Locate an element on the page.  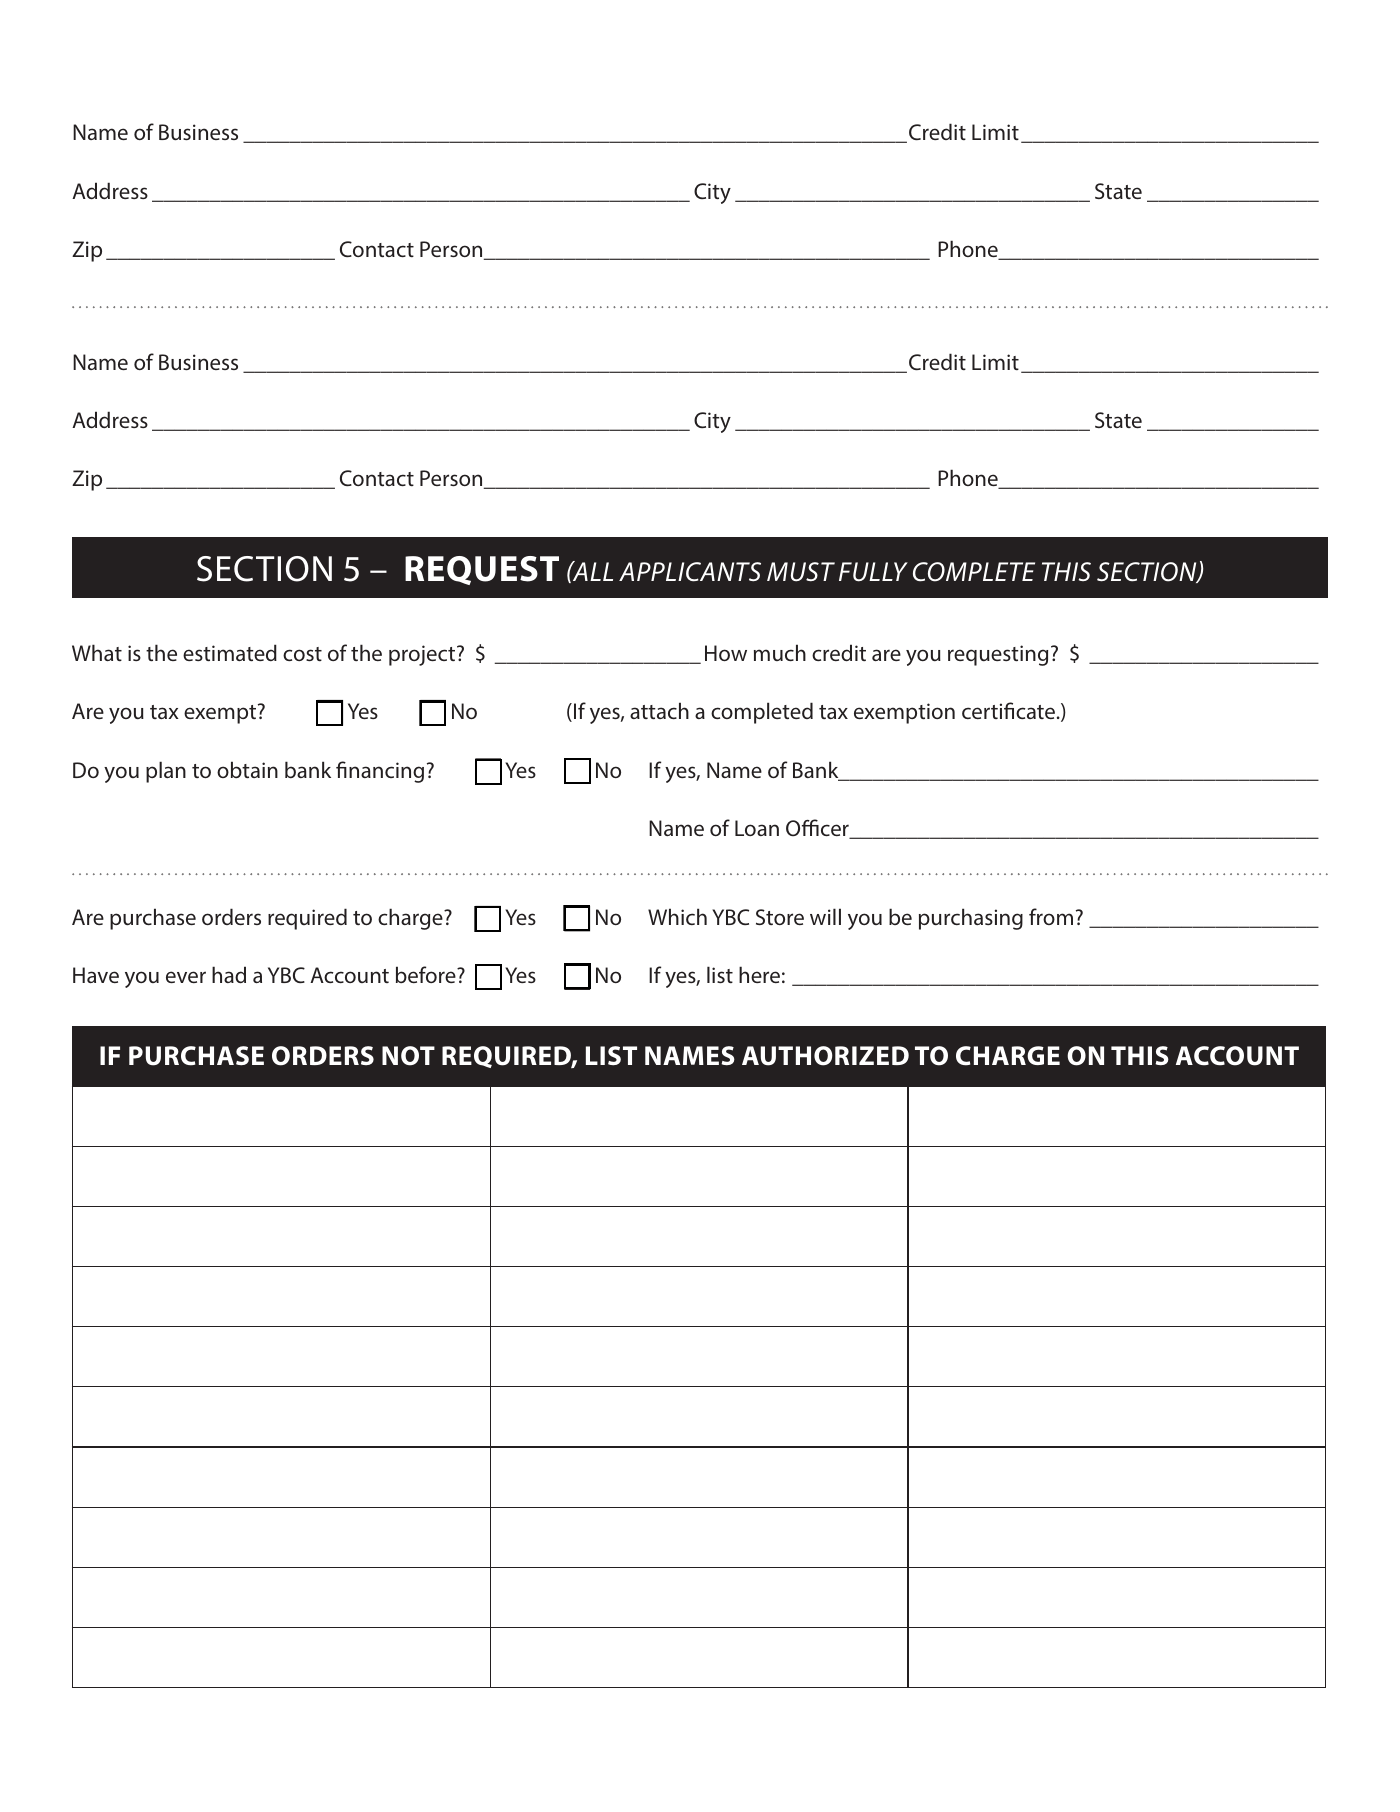
attach is located at coordinates (659, 710).
